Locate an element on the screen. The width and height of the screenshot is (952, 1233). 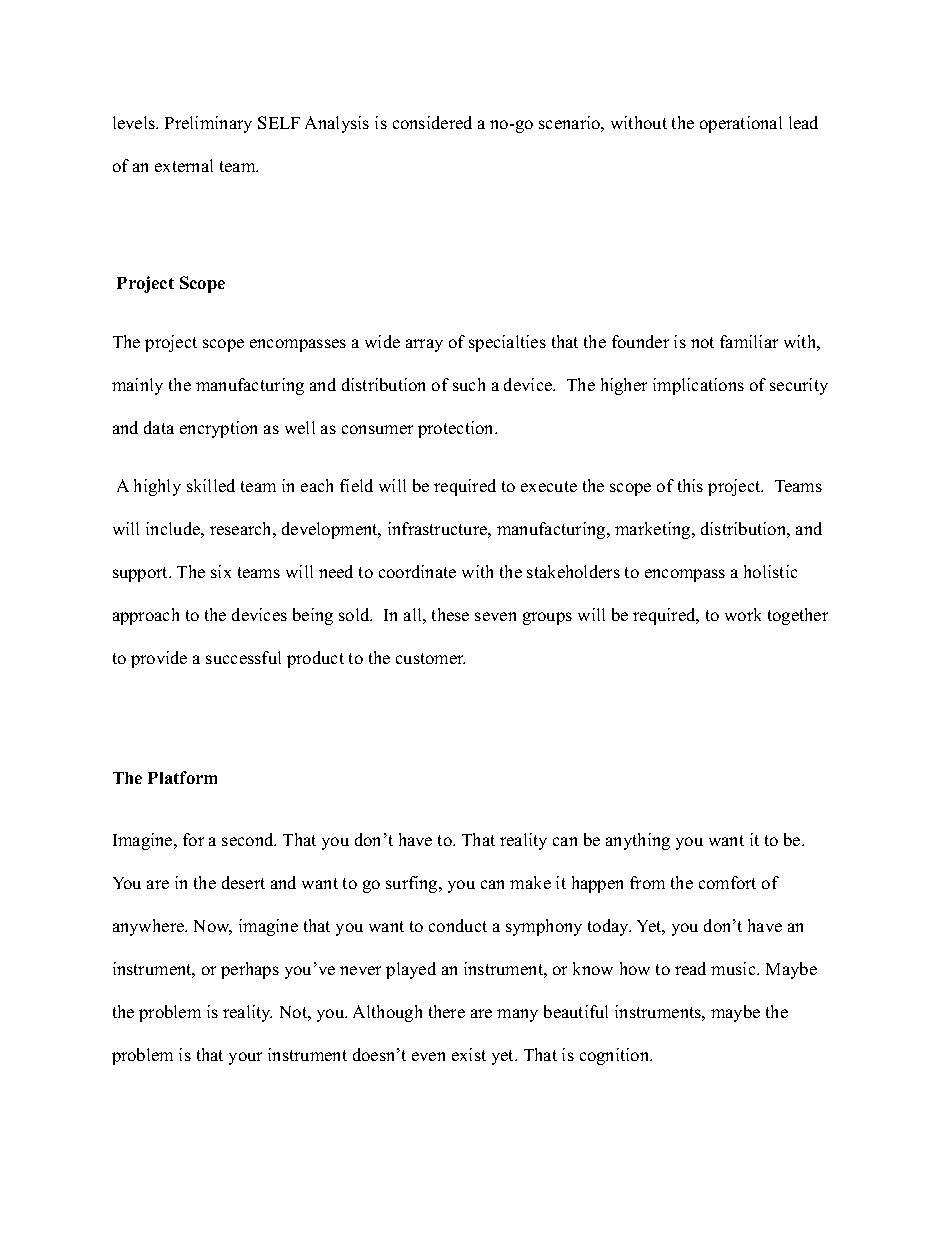
such is located at coordinates (469, 384).
